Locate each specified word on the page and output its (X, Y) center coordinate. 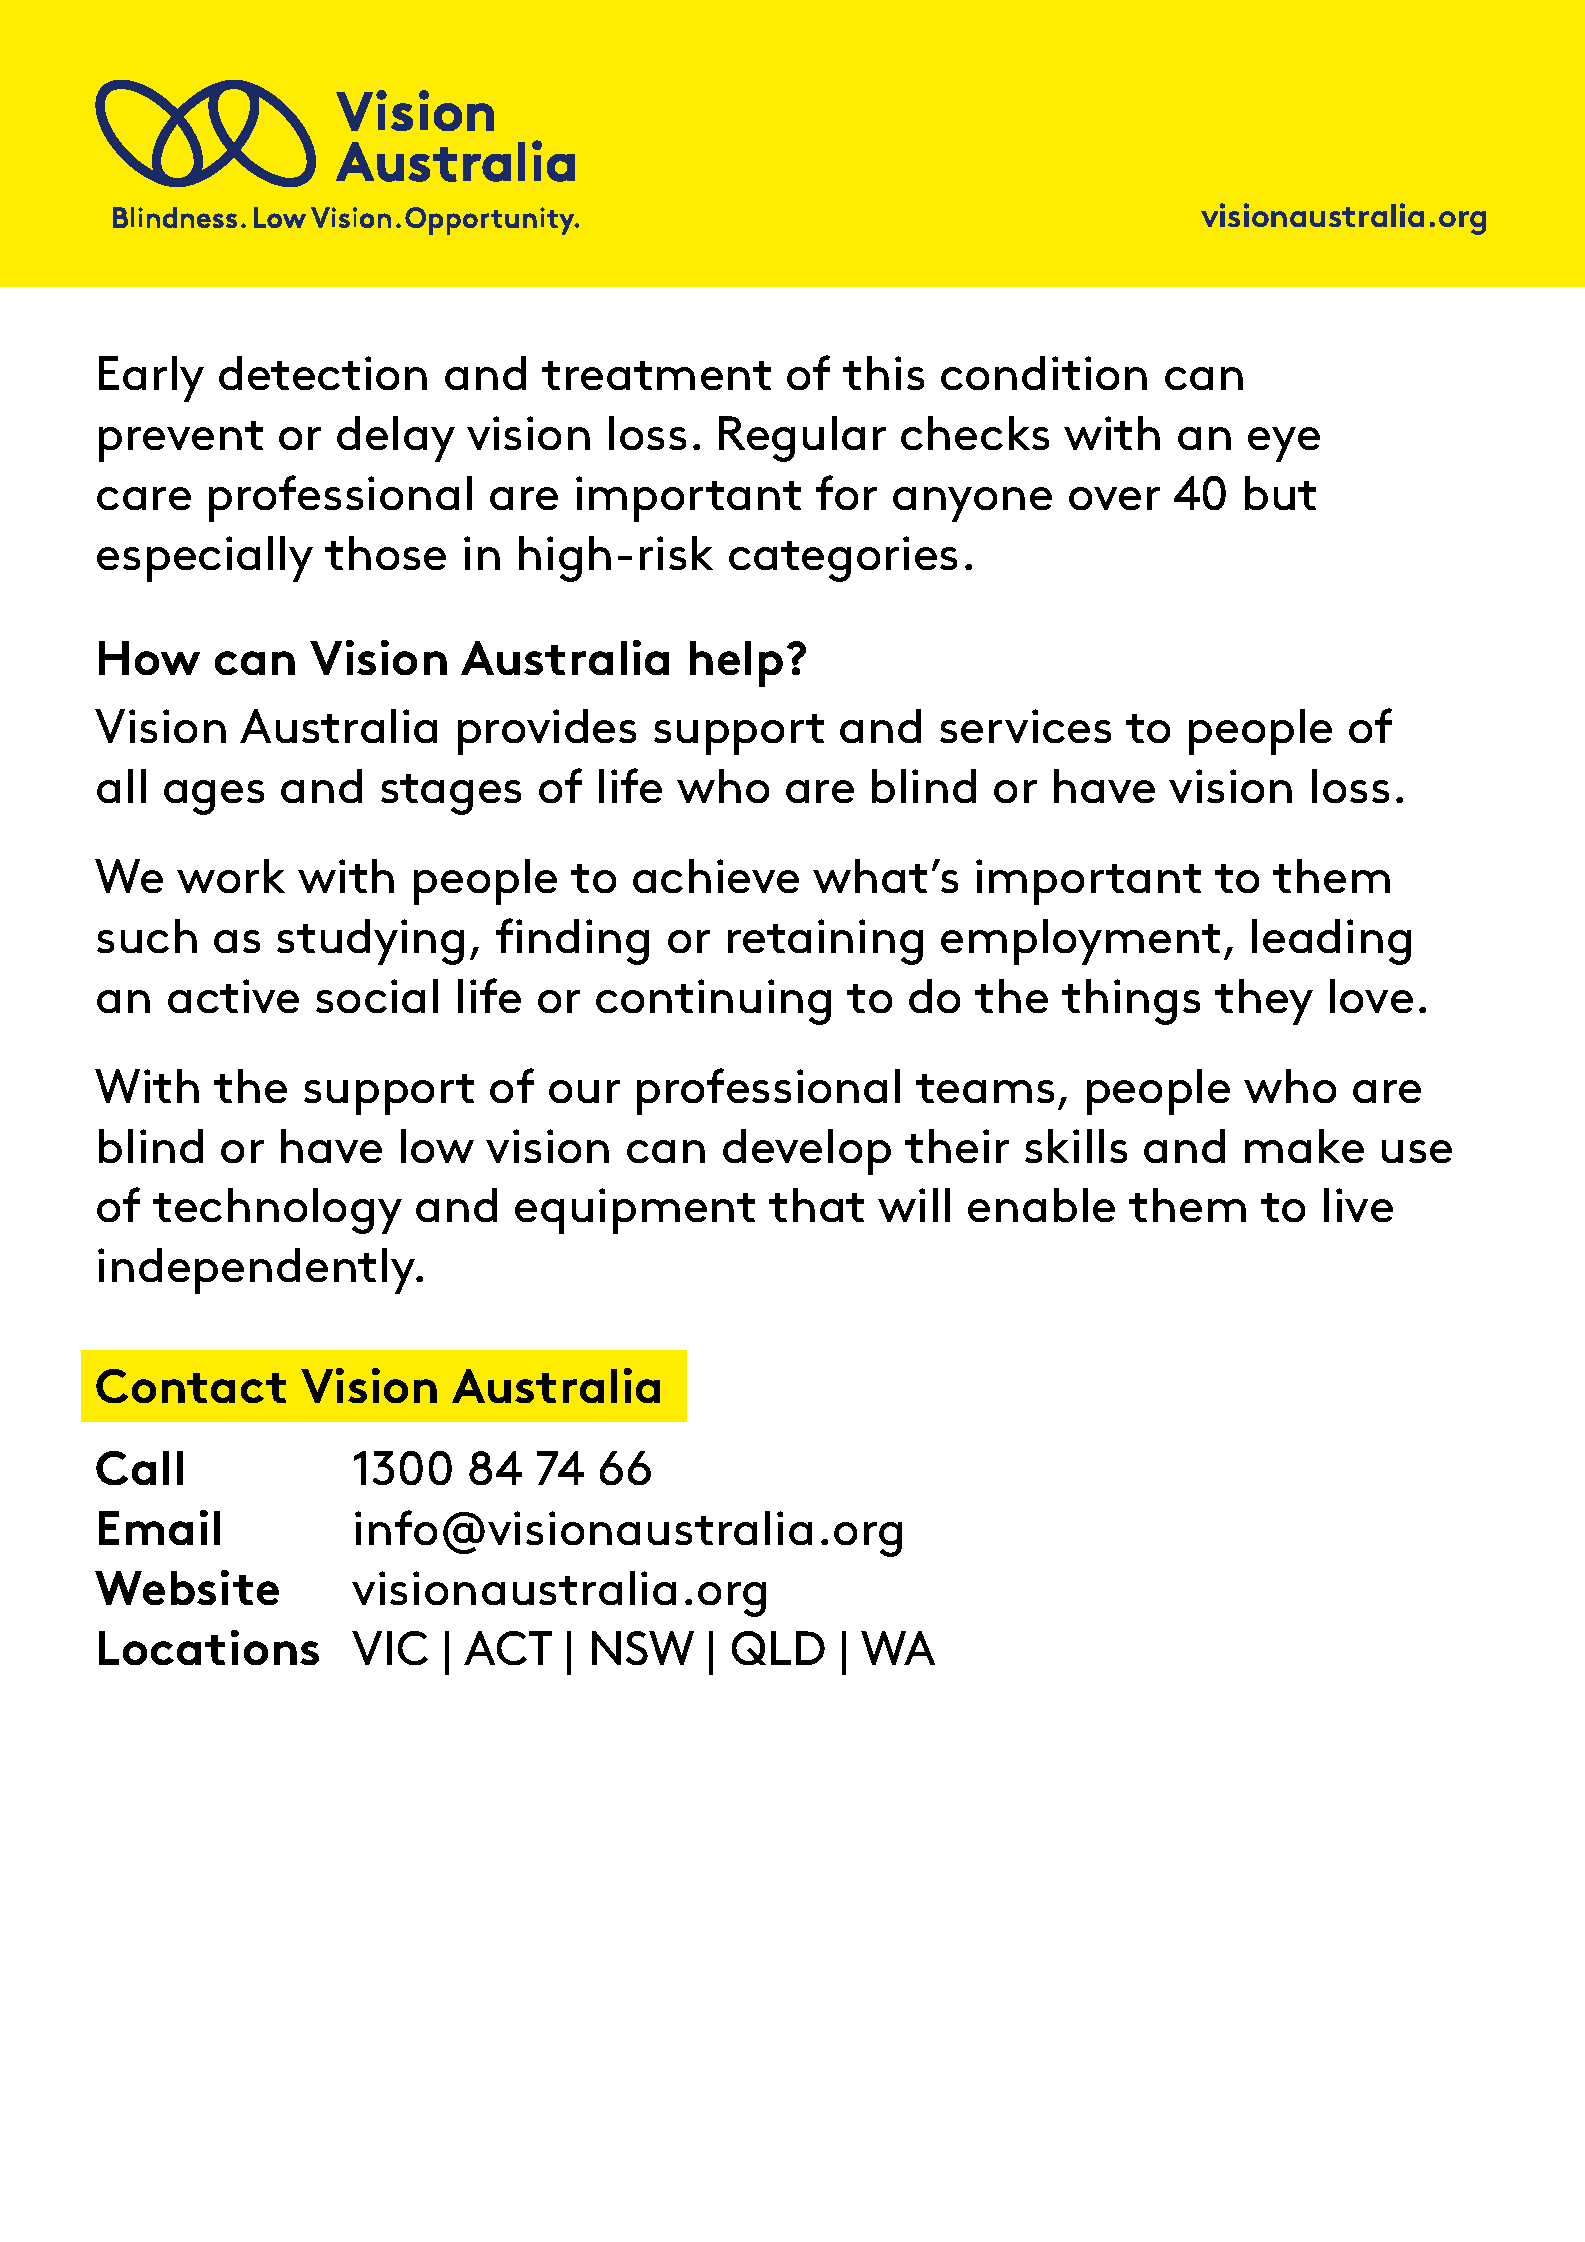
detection (323, 373)
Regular (802, 439)
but (1280, 493)
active (233, 996)
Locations (209, 1647)
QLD (778, 1648)
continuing (713, 1002)
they (1264, 1002)
